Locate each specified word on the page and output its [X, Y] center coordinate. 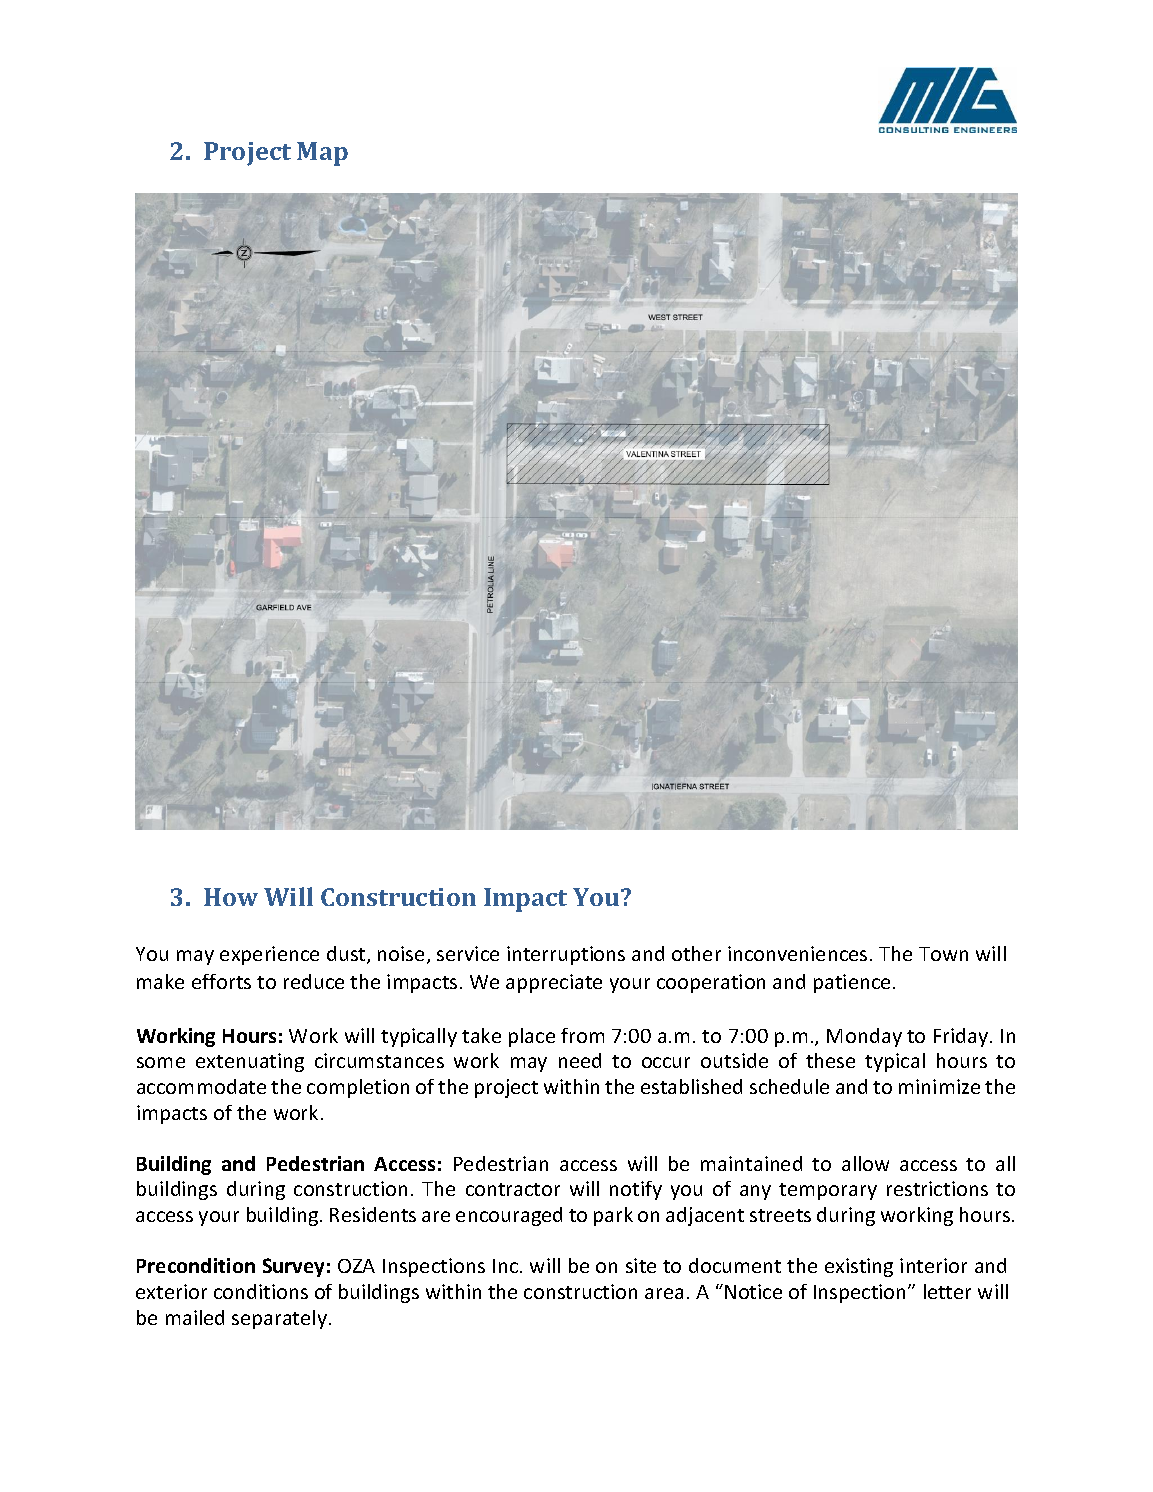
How [231, 897]
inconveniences [797, 953]
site [641, 1265]
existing [859, 1267]
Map [322, 154]
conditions [261, 1291]
